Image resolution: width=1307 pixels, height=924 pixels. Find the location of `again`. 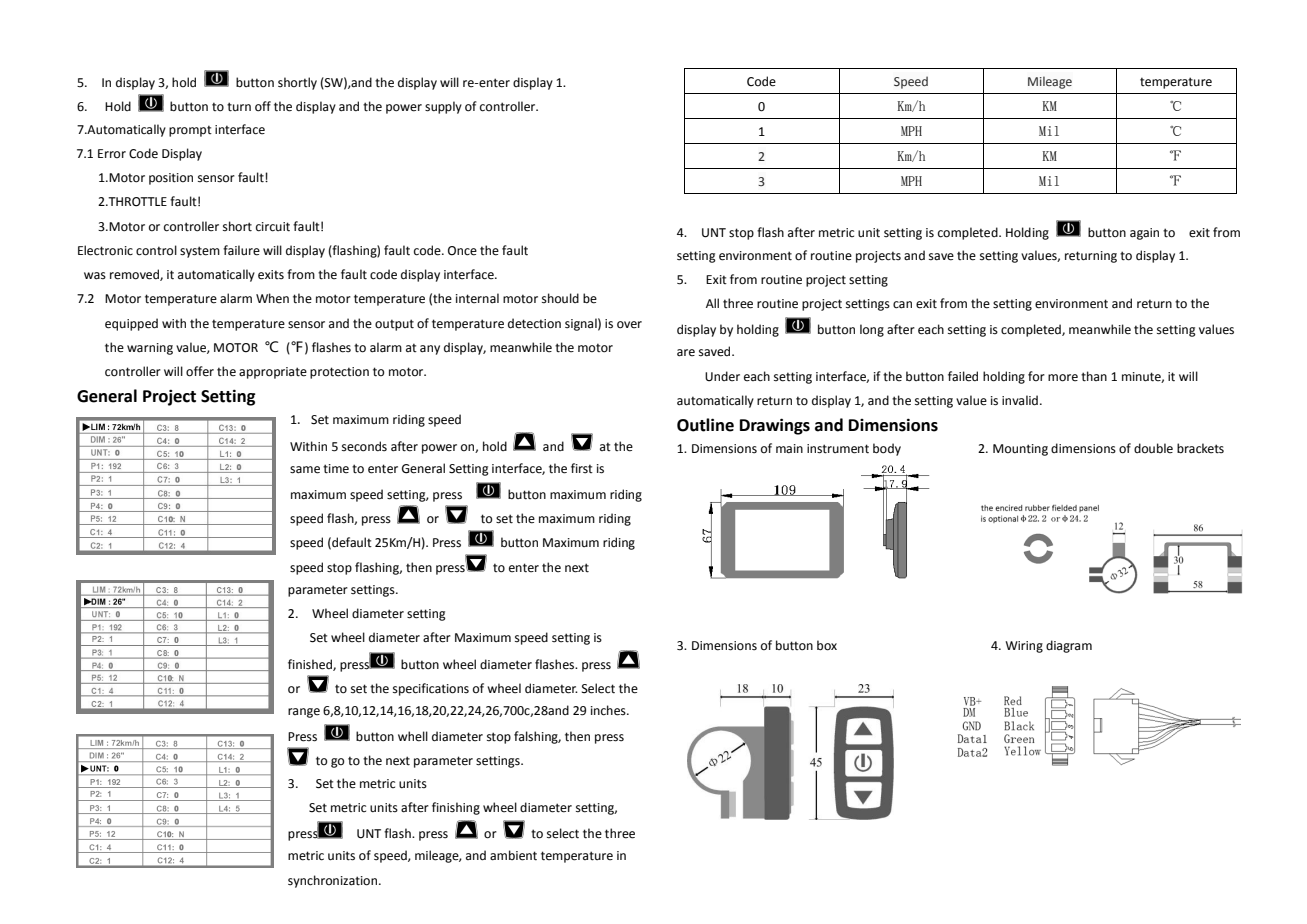

again is located at coordinates (1144, 234).
